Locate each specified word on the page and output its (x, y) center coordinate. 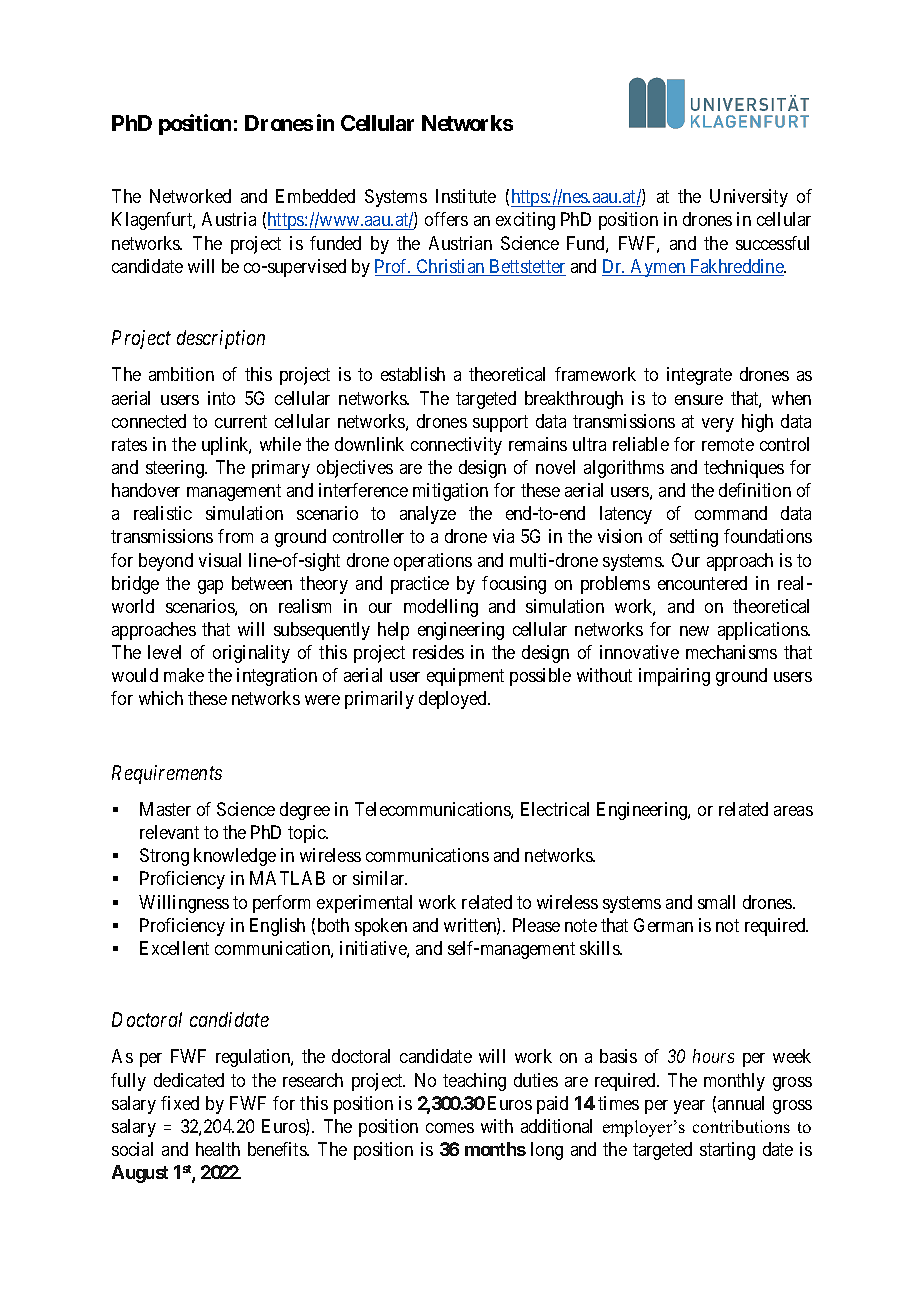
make (184, 675)
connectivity (456, 446)
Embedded (315, 196)
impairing (674, 677)
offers (446, 219)
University (749, 198)
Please (536, 925)
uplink (226, 446)
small (716, 902)
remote (728, 444)
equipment (465, 677)
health (218, 1149)
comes (450, 1128)
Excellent (174, 948)
